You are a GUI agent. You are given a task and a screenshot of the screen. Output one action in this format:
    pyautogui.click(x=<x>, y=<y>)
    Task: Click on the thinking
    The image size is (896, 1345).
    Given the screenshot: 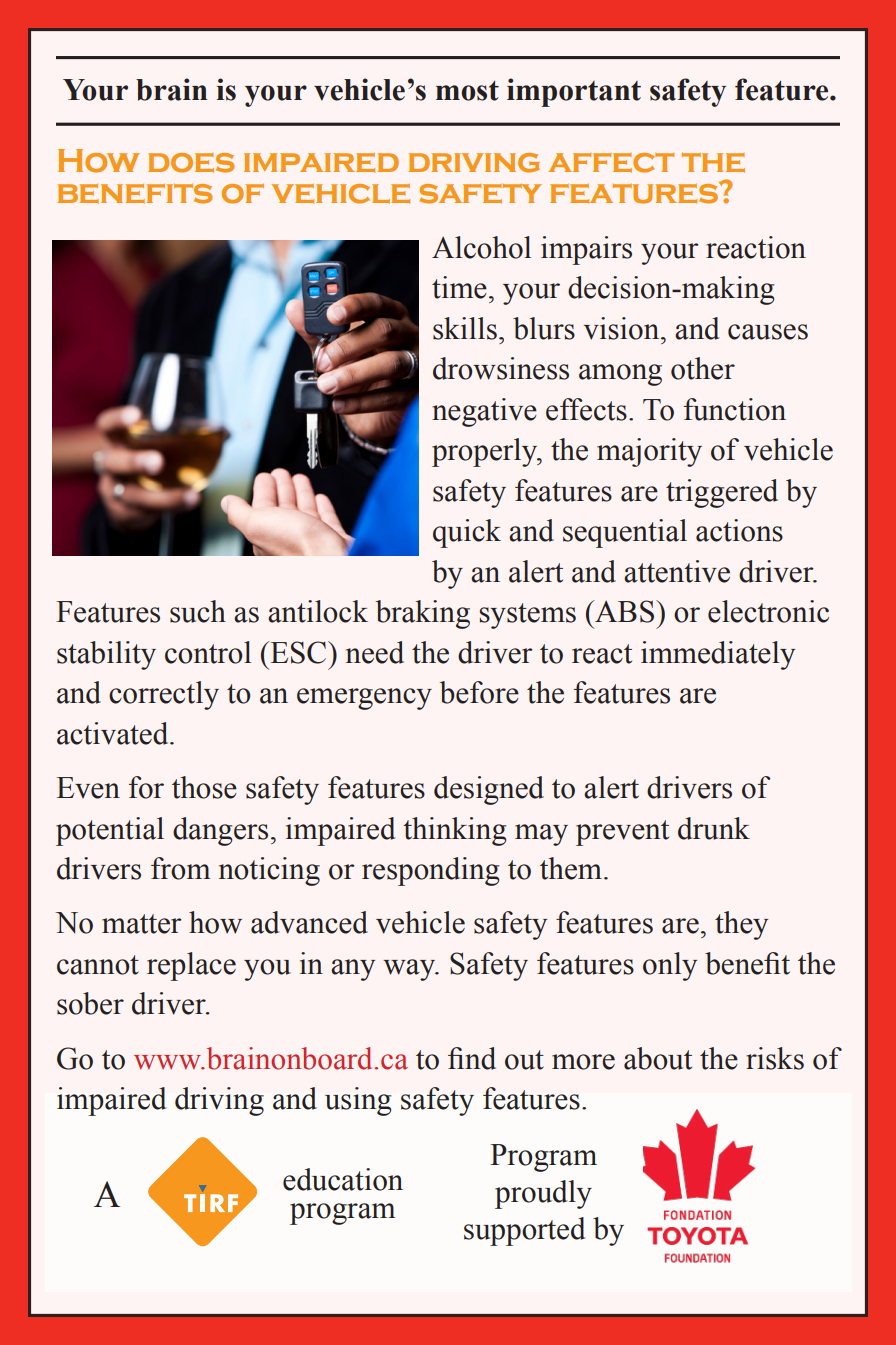 What is the action you would take?
    pyautogui.click(x=454, y=831)
